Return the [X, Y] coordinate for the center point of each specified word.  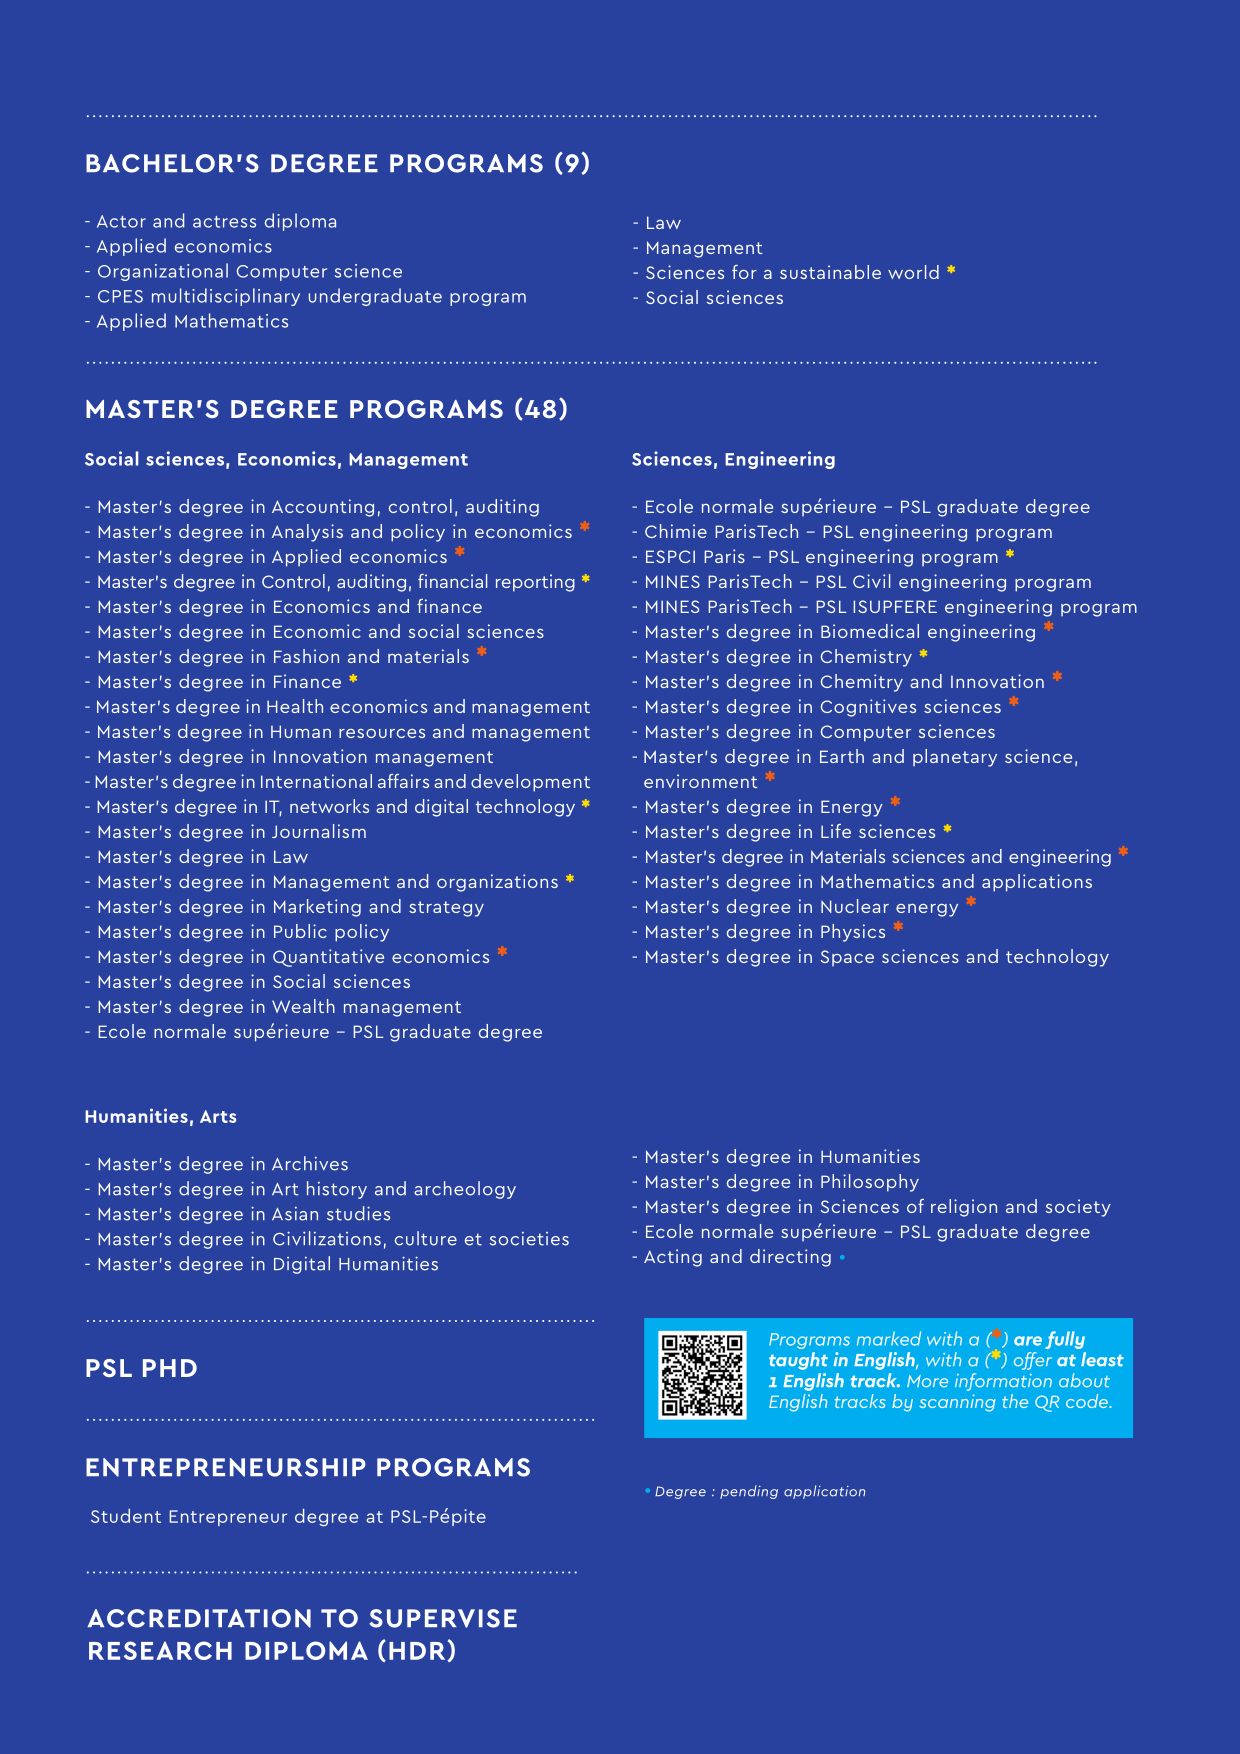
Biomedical [870, 631]
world [913, 272]
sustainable [830, 272]
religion [964, 1208]
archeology [465, 1190]
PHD [170, 1368]
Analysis [307, 533]
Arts [218, 1116]
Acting [673, 1258]
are [1028, 1341]
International [316, 781]
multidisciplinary [226, 297]
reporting [535, 583]
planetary [955, 758]
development [530, 783]
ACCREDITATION [199, 1618]
